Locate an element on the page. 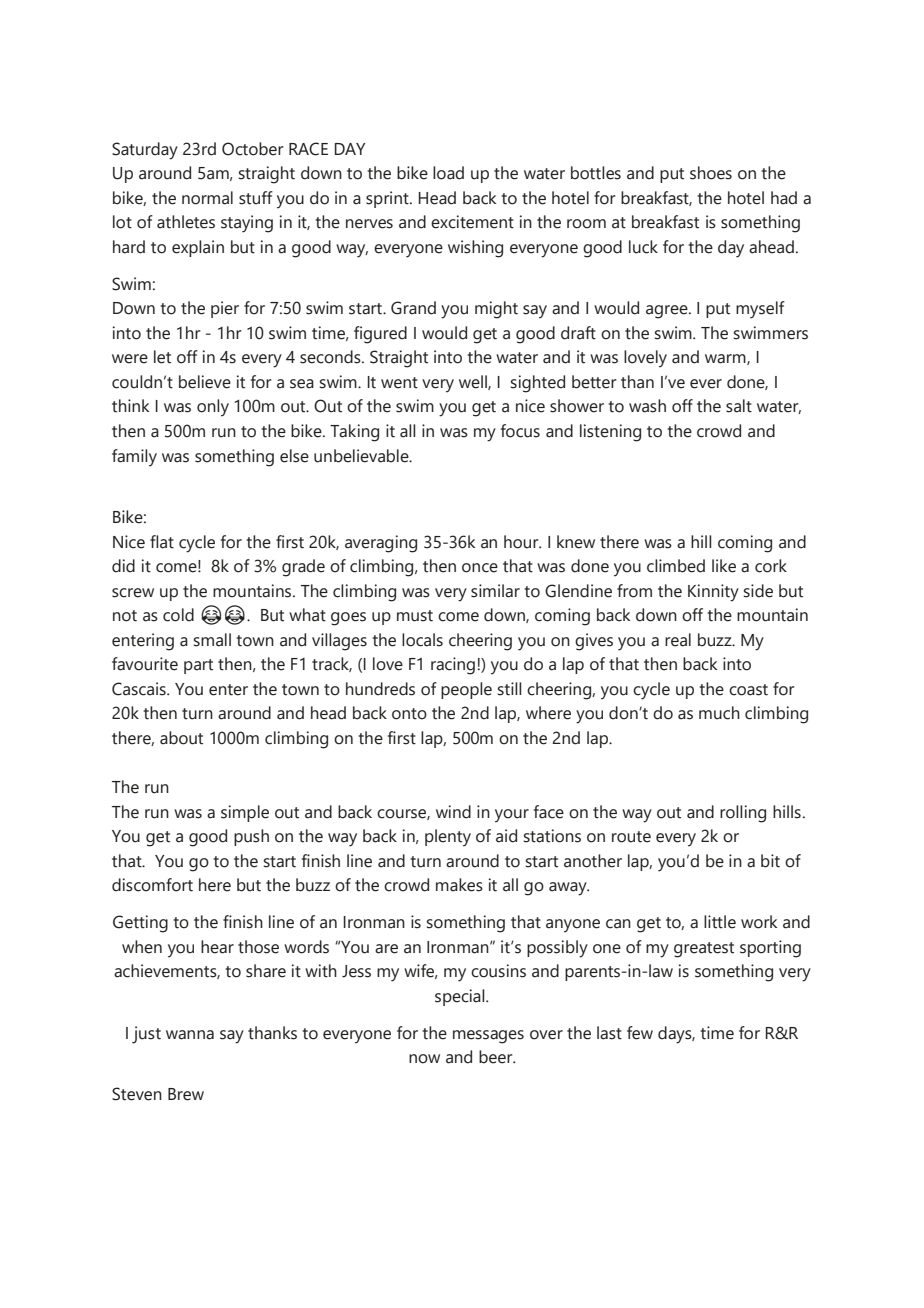 The image size is (924, 1308). makes is located at coordinates (459, 885).
